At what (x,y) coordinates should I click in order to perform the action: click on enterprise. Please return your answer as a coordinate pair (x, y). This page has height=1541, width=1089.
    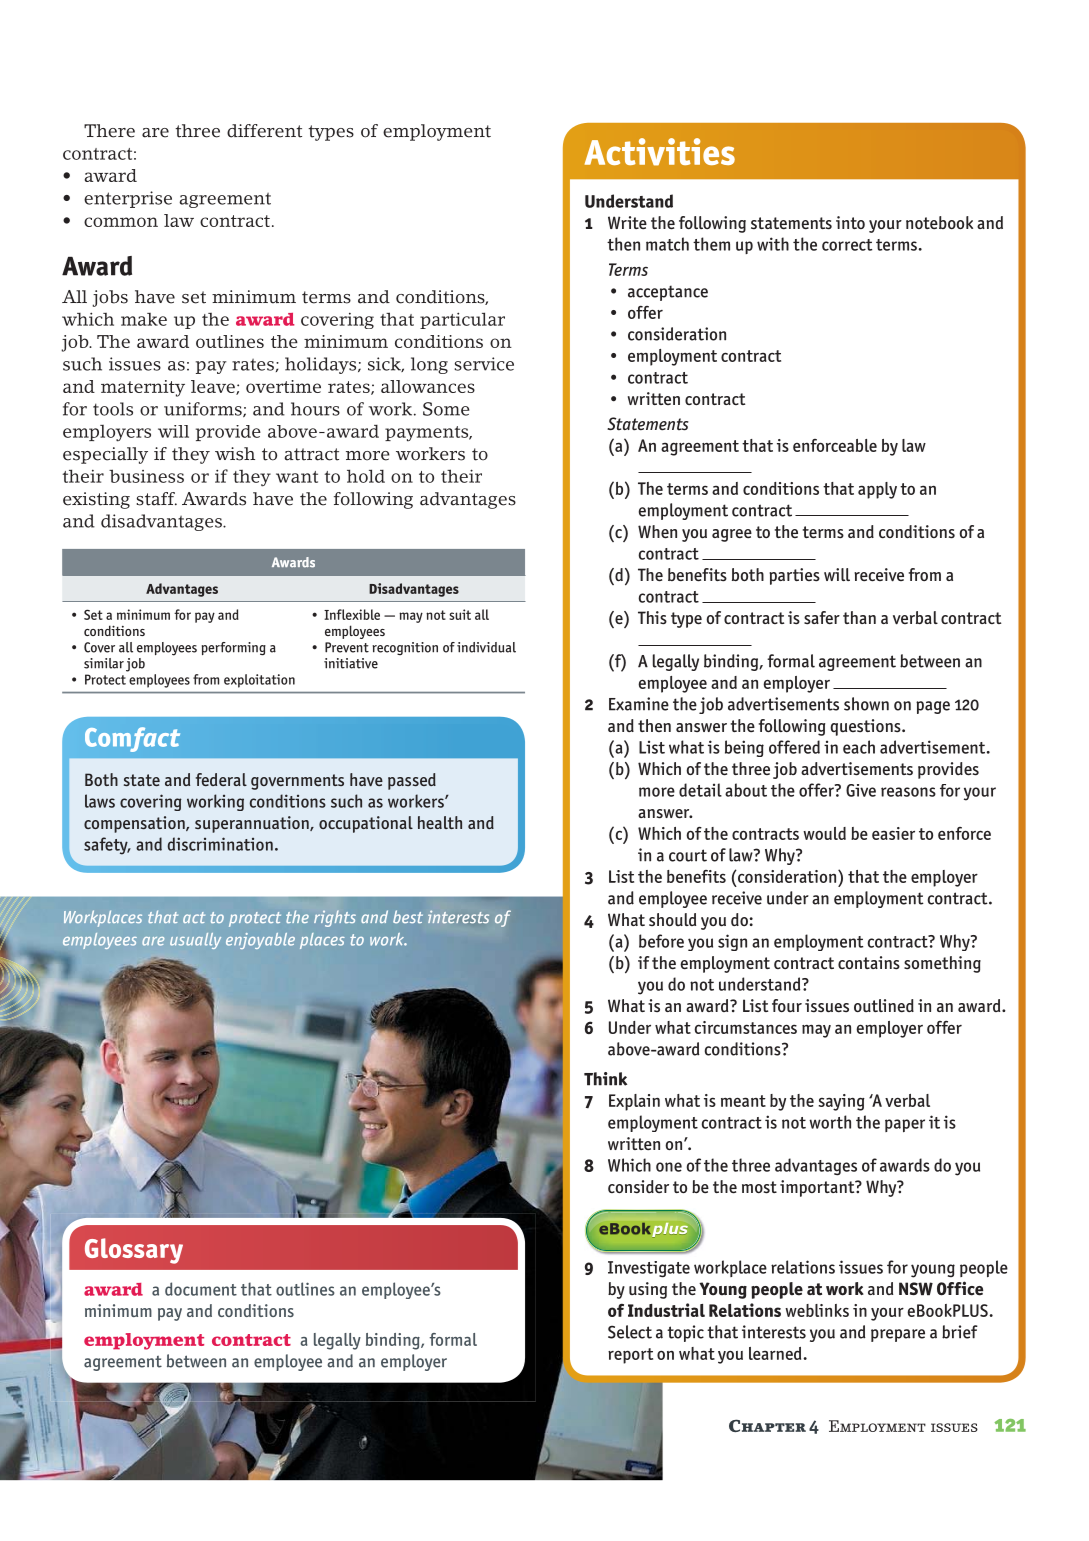
    Looking at the image, I should click on (128, 199).
